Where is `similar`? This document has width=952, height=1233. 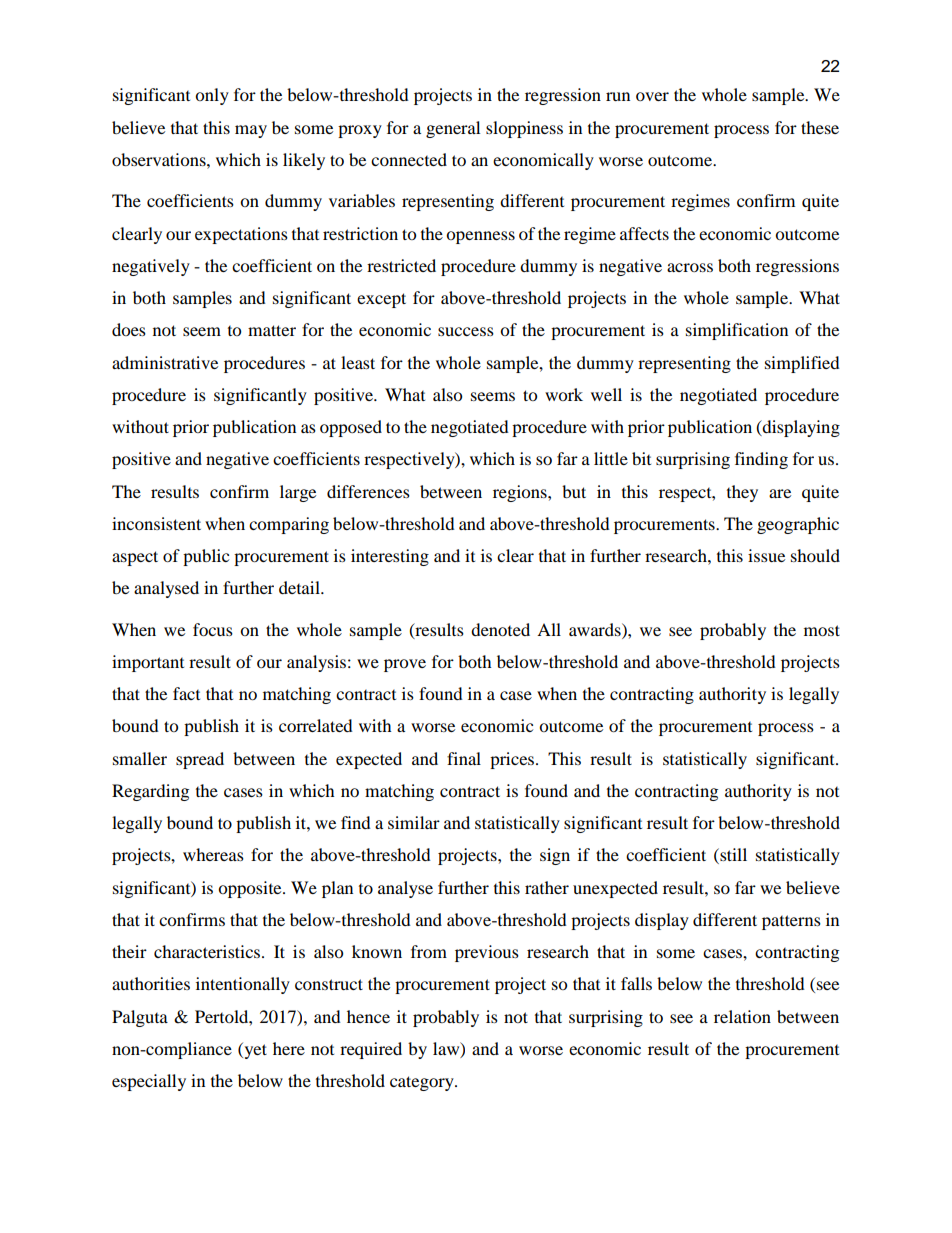 similar is located at coordinates (414, 822).
